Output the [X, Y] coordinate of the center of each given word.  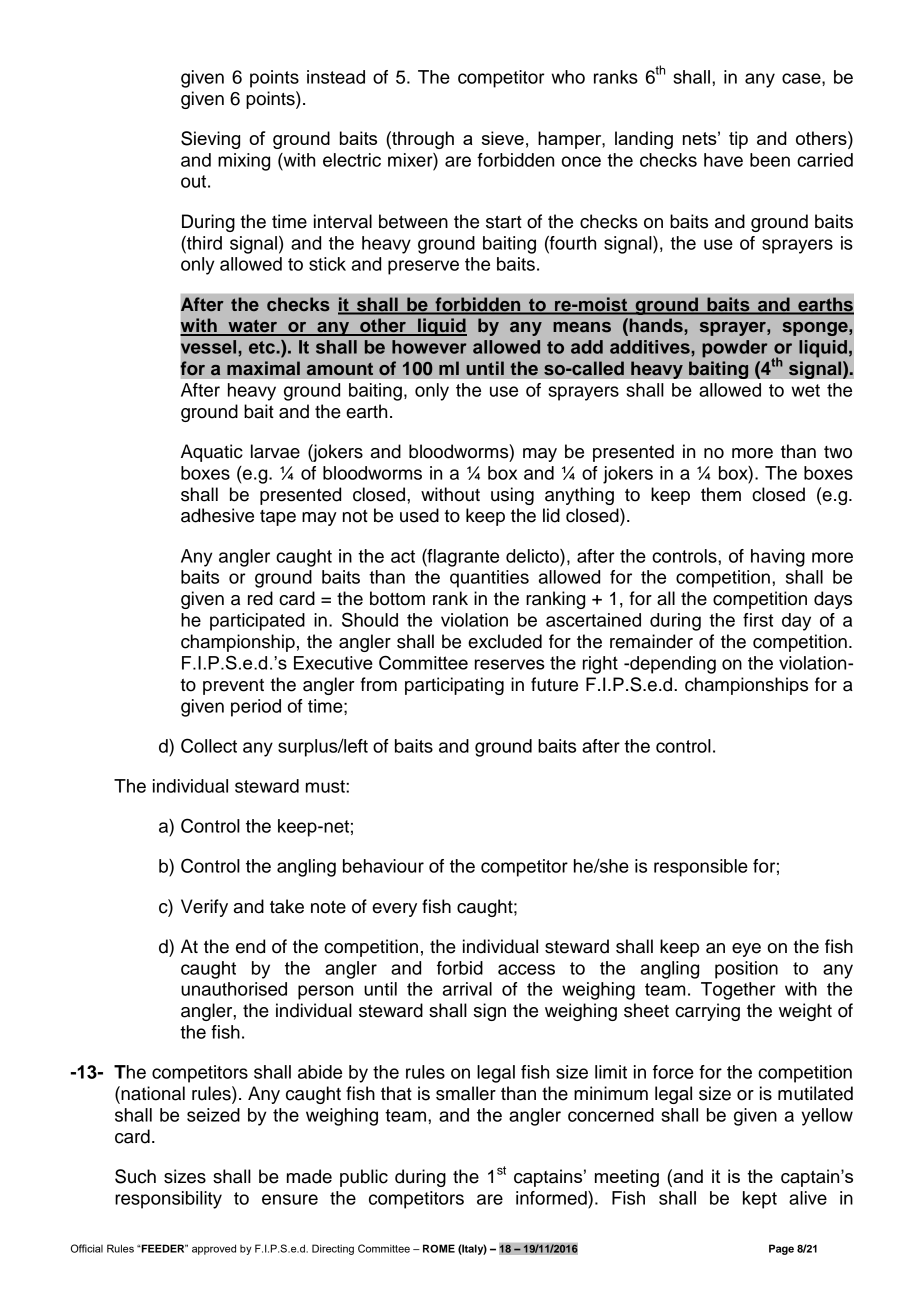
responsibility [168, 1200]
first [758, 620]
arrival [467, 989]
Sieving [210, 140]
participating [454, 686]
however [429, 347]
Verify [204, 908]
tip [738, 140]
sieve [503, 138]
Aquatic [212, 453]
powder [735, 349]
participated [257, 622]
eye [746, 950]
